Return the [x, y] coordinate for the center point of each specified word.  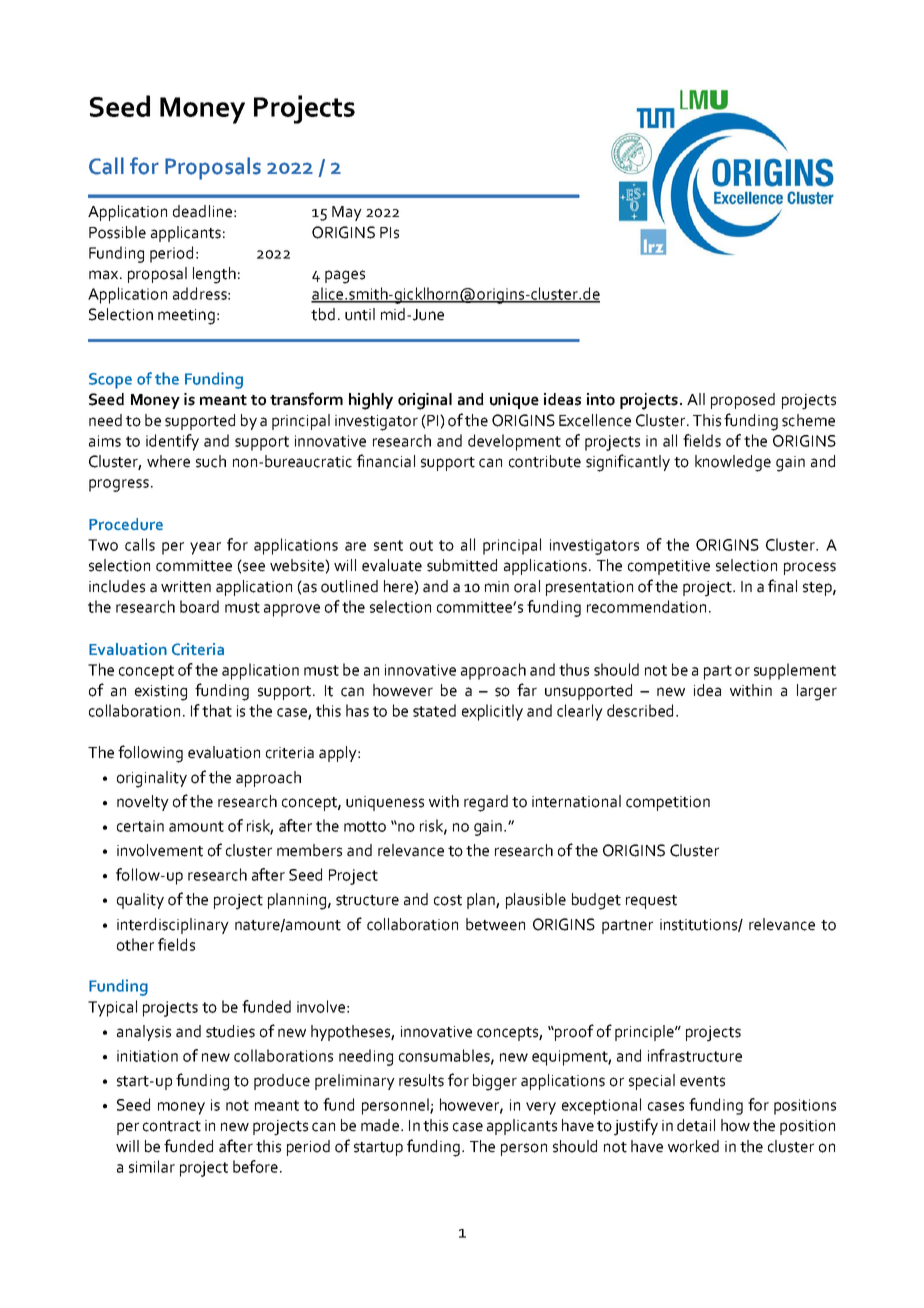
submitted [462, 565]
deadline [202, 211]
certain [140, 826]
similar [152, 1166]
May [347, 213]
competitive [669, 567]
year [205, 548]
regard [486, 803]
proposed [743, 401]
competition [668, 803]
